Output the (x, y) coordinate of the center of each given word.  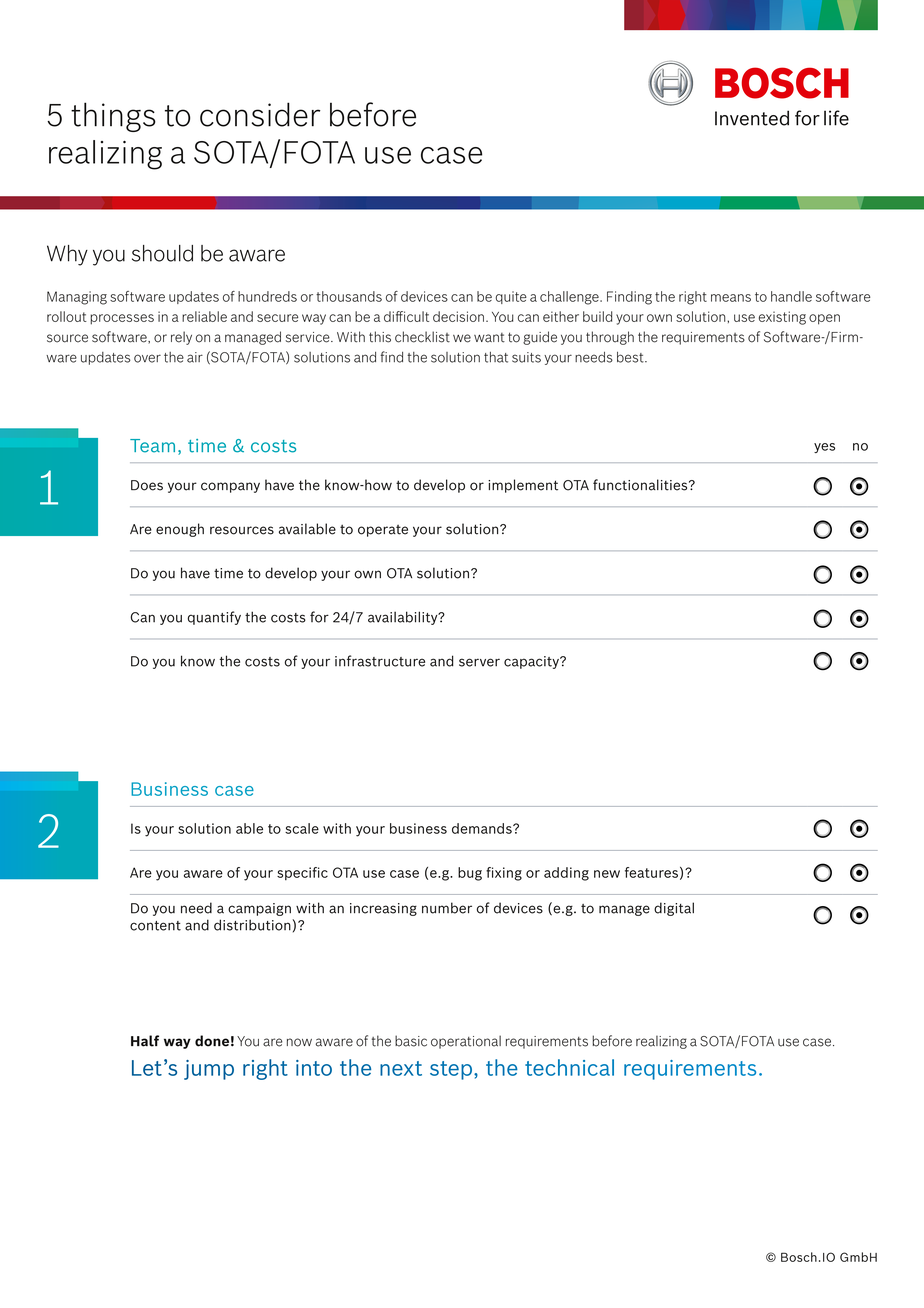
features (651, 872)
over (147, 358)
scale (302, 828)
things (113, 117)
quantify (214, 618)
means (731, 298)
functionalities (641, 485)
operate (383, 531)
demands (483, 828)
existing (782, 318)
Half (145, 1041)
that (496, 357)
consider (260, 114)
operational (466, 1042)
